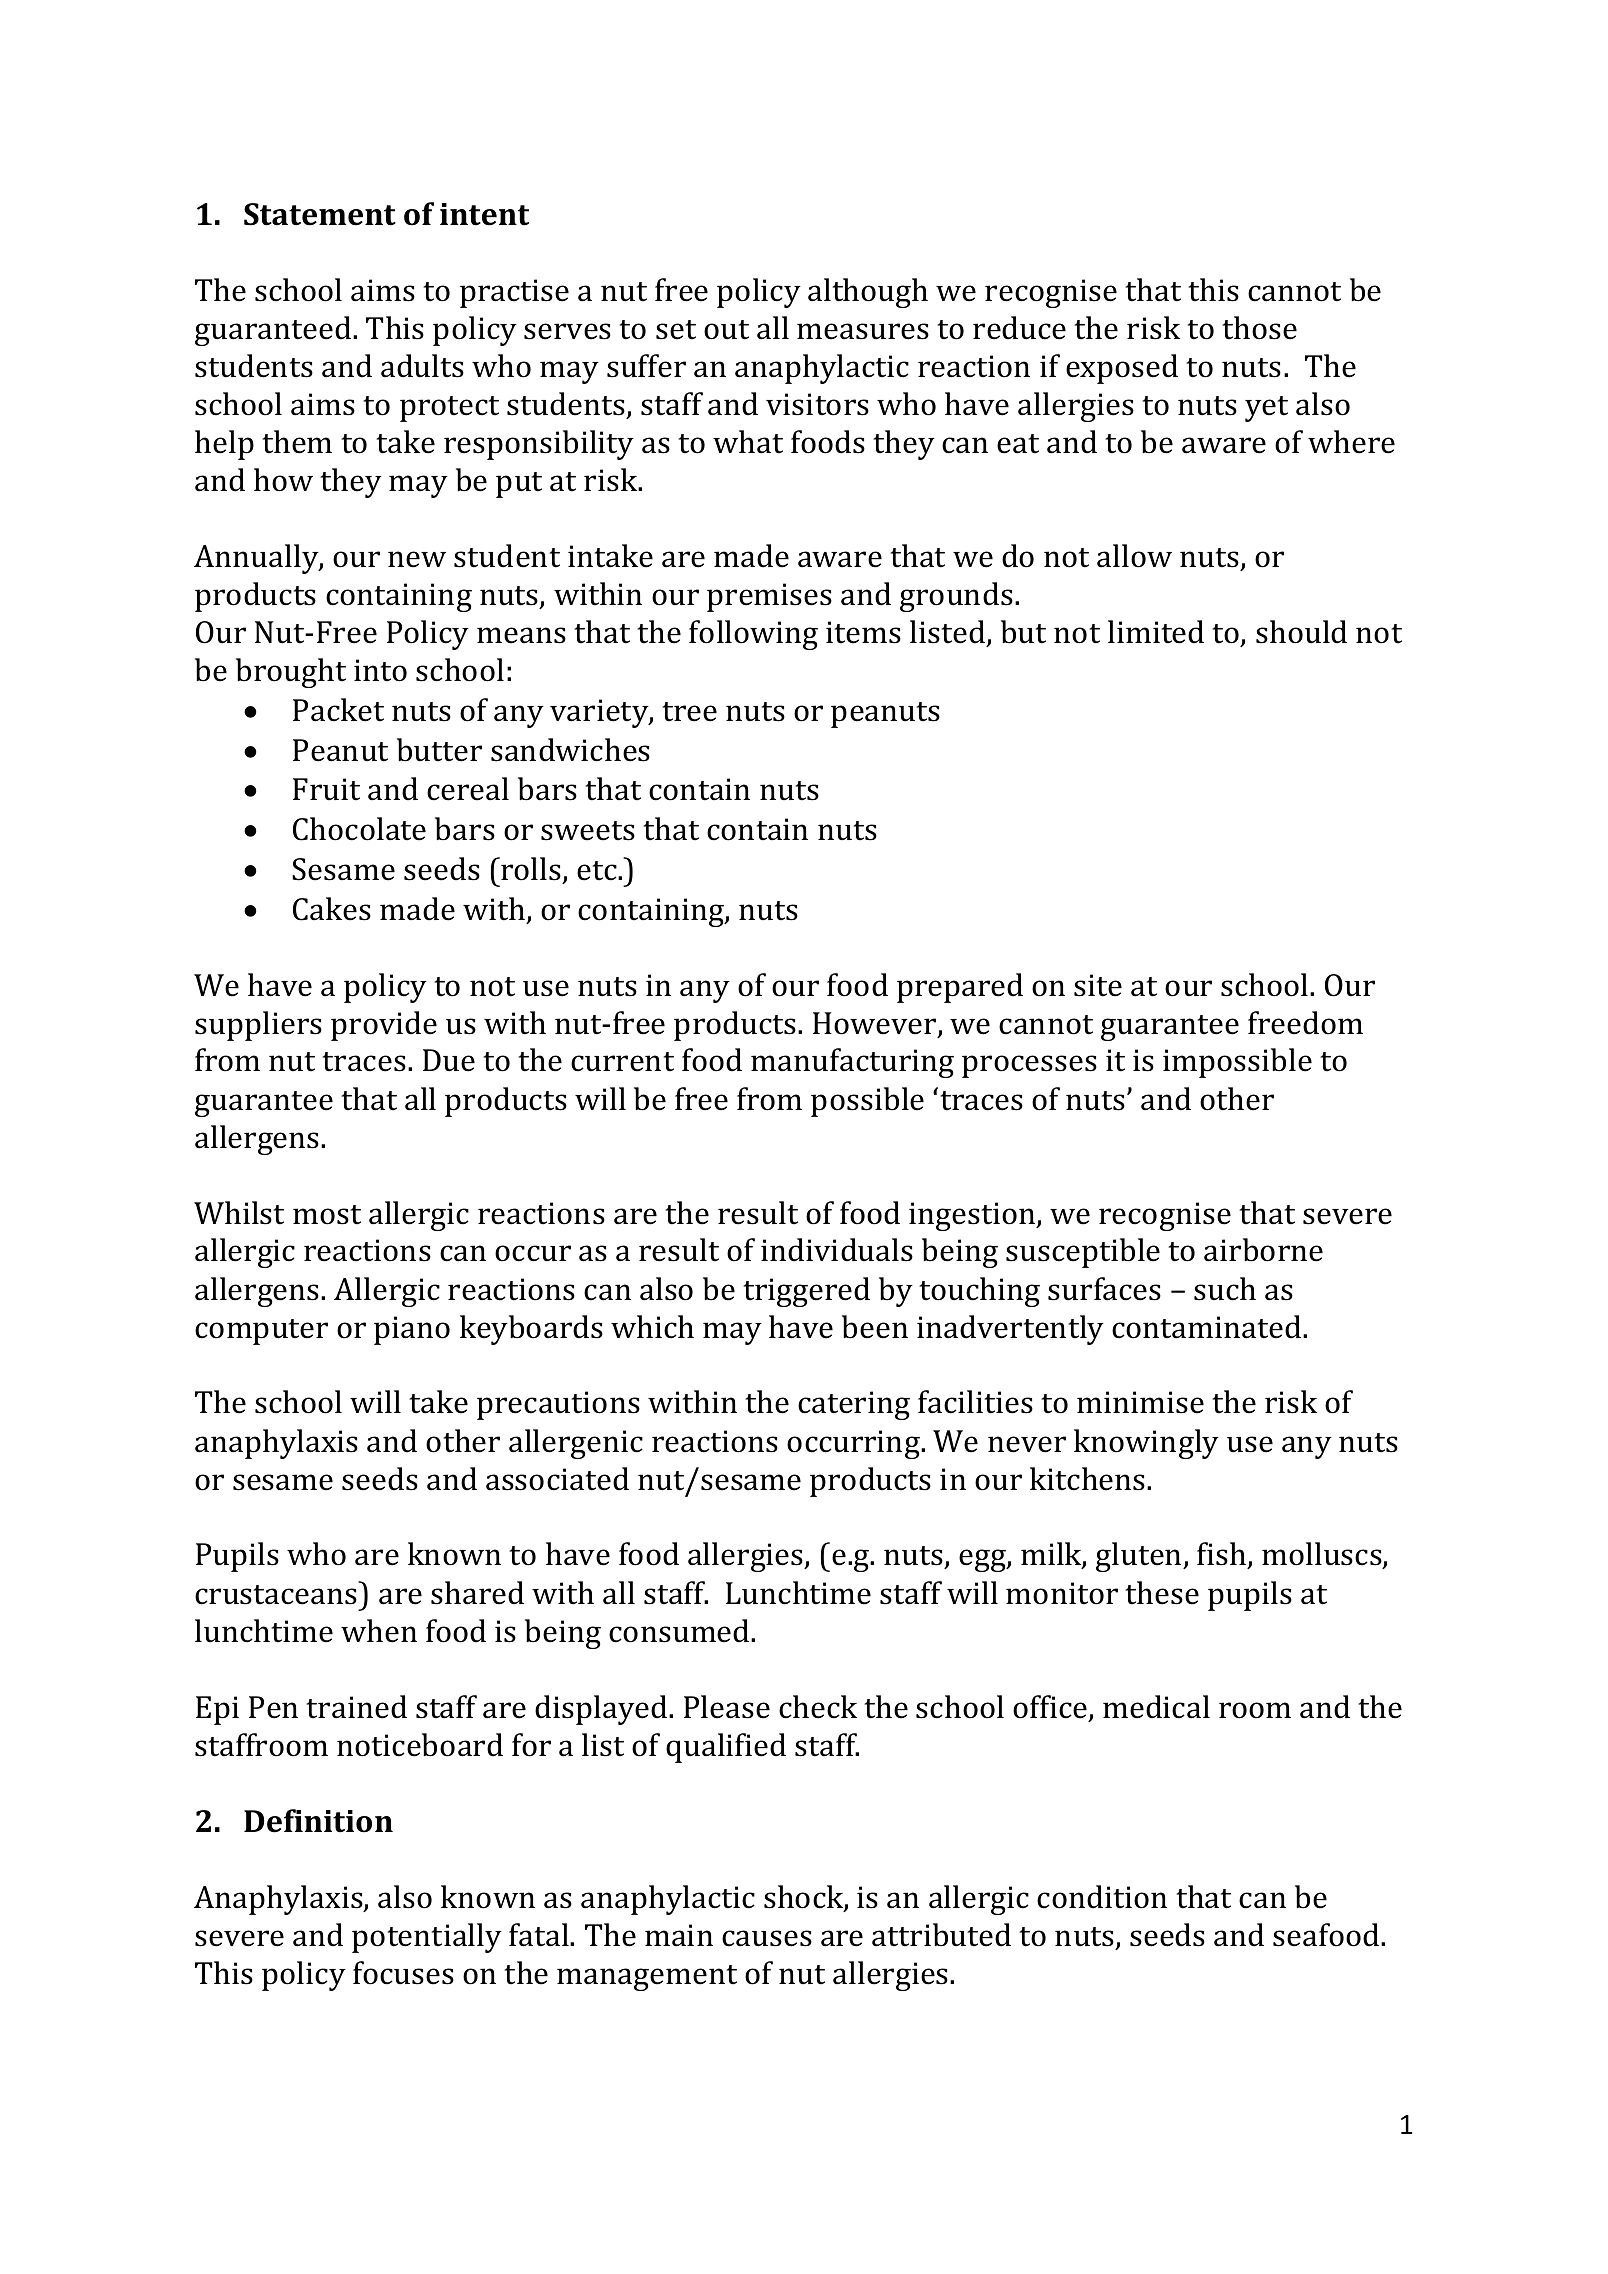 Image resolution: width=1608 pixels, height=2274 pixels. Describe the element at coordinates (320, 214) in the screenshot. I see `Statement` at that location.
